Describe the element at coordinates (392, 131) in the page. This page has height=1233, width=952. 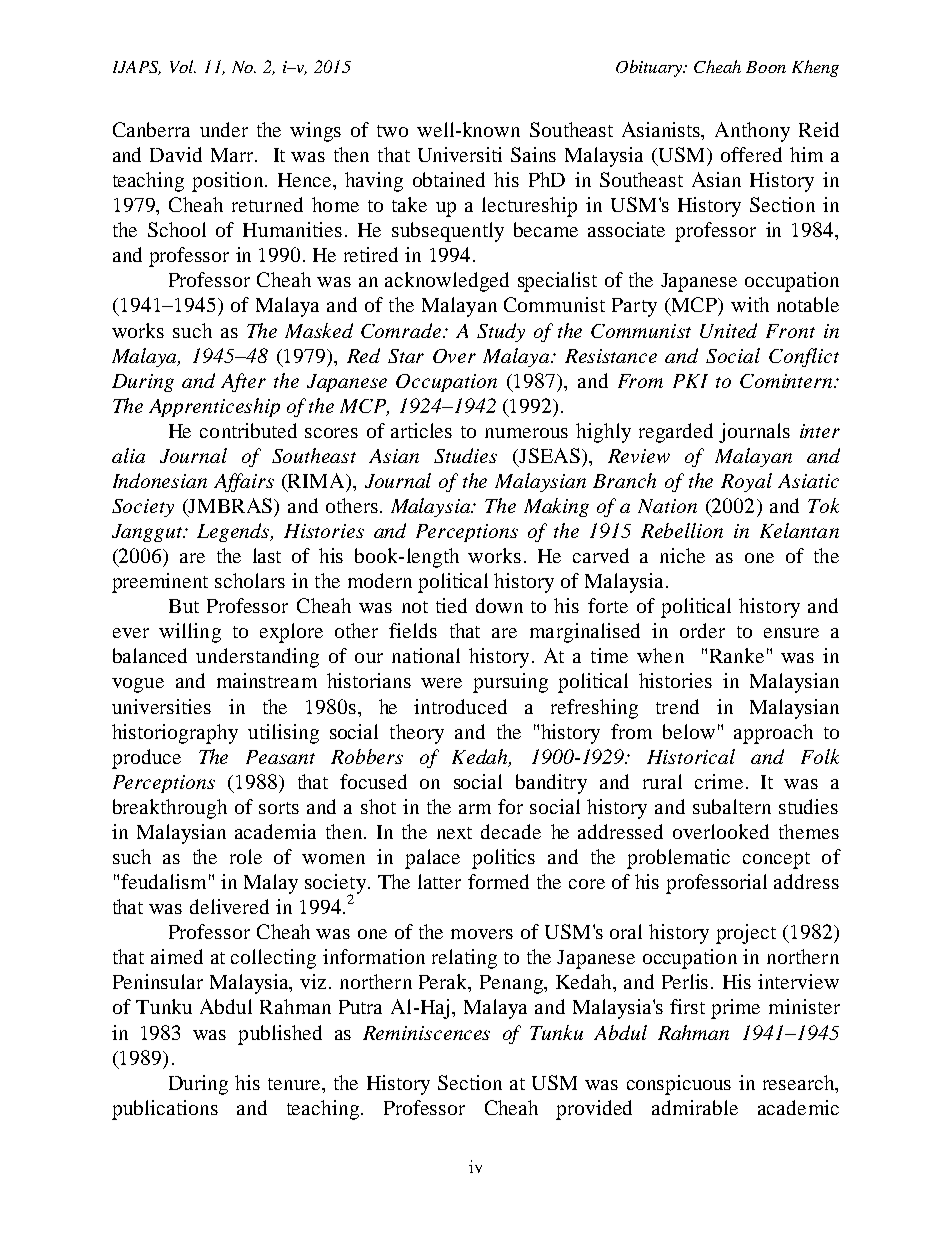
I see `two` at that location.
